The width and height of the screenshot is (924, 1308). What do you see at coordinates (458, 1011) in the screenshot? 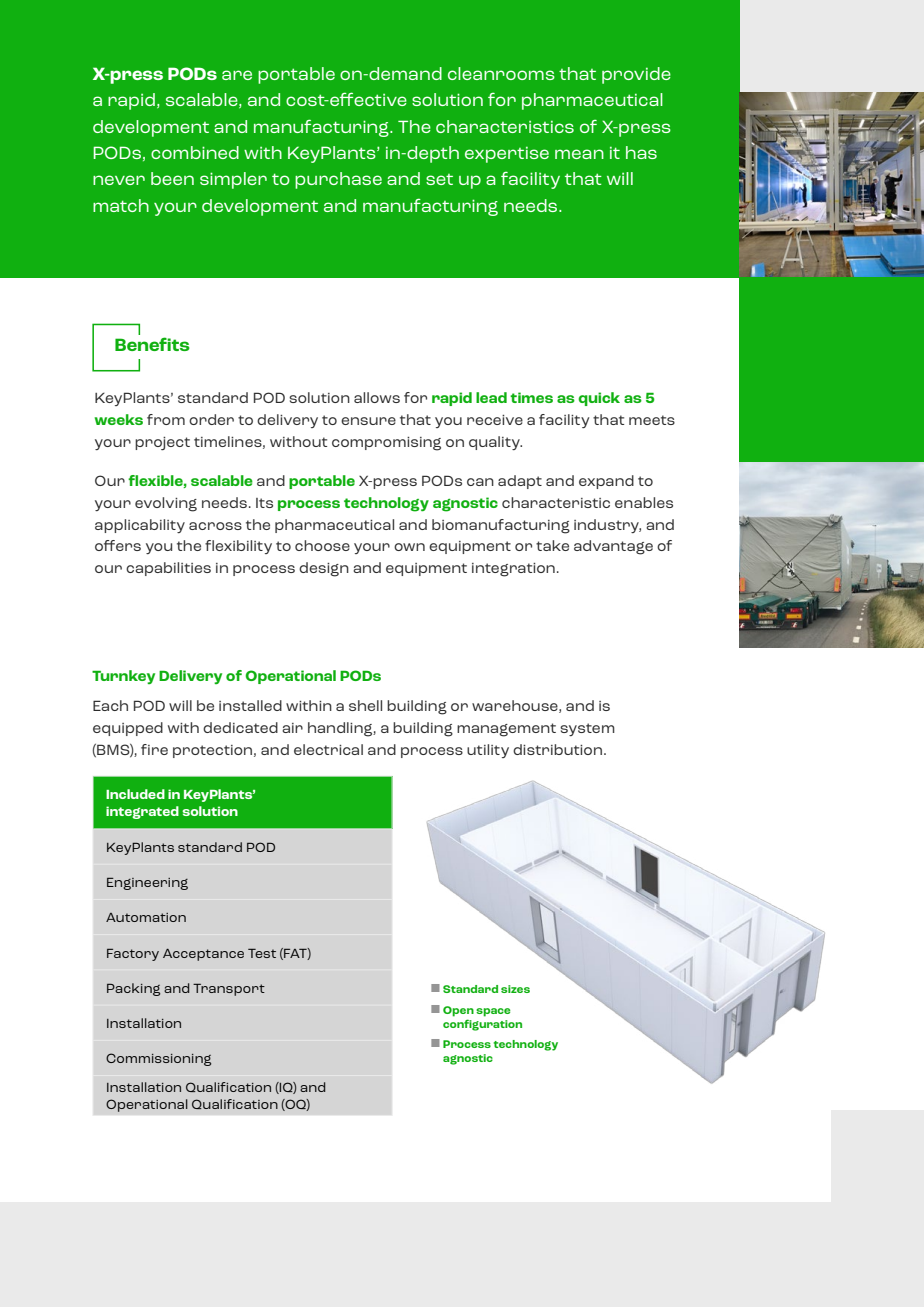
I see `Open` at bounding box center [458, 1011].
